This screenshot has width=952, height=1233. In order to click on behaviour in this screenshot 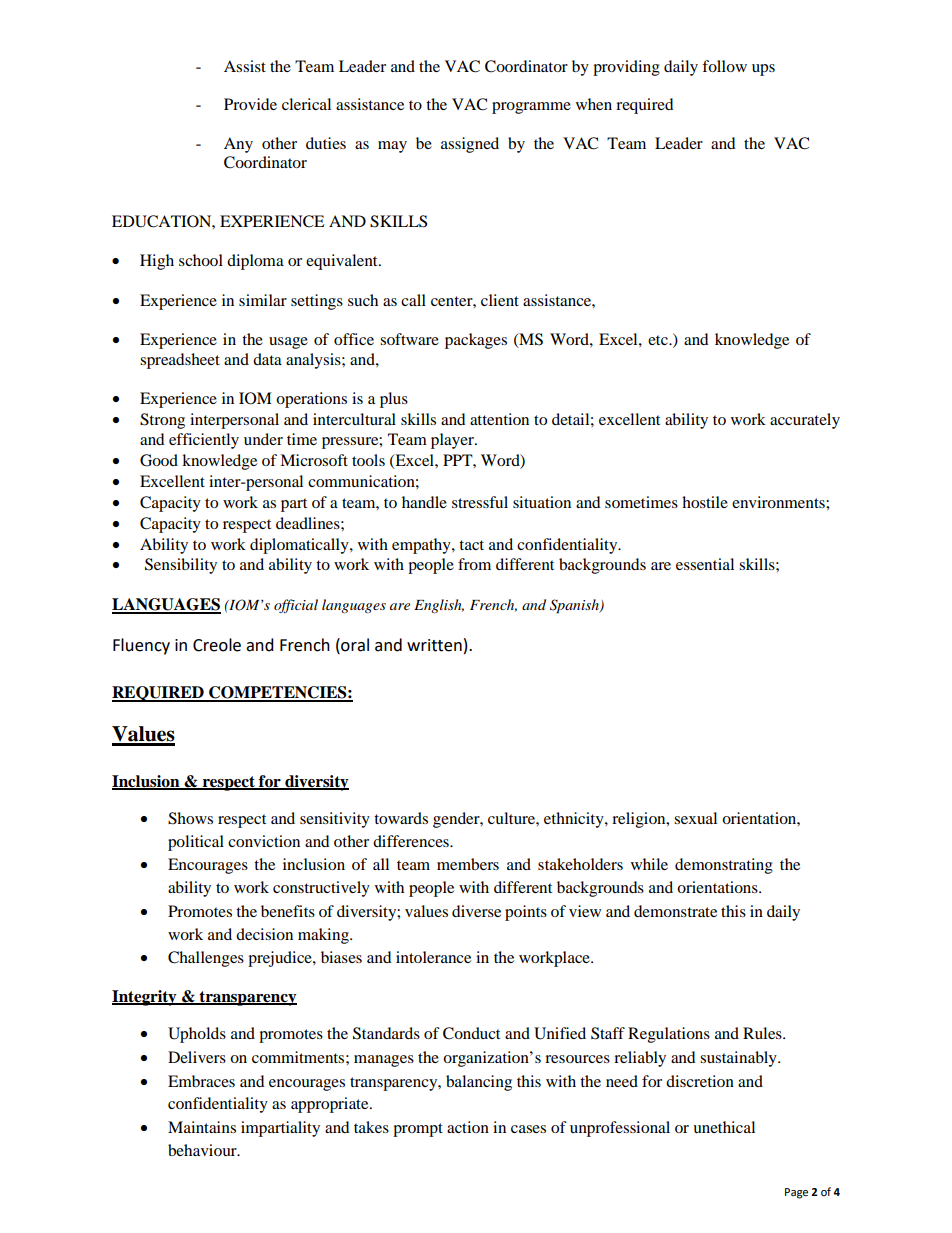, I will do `click(203, 1150)`.
